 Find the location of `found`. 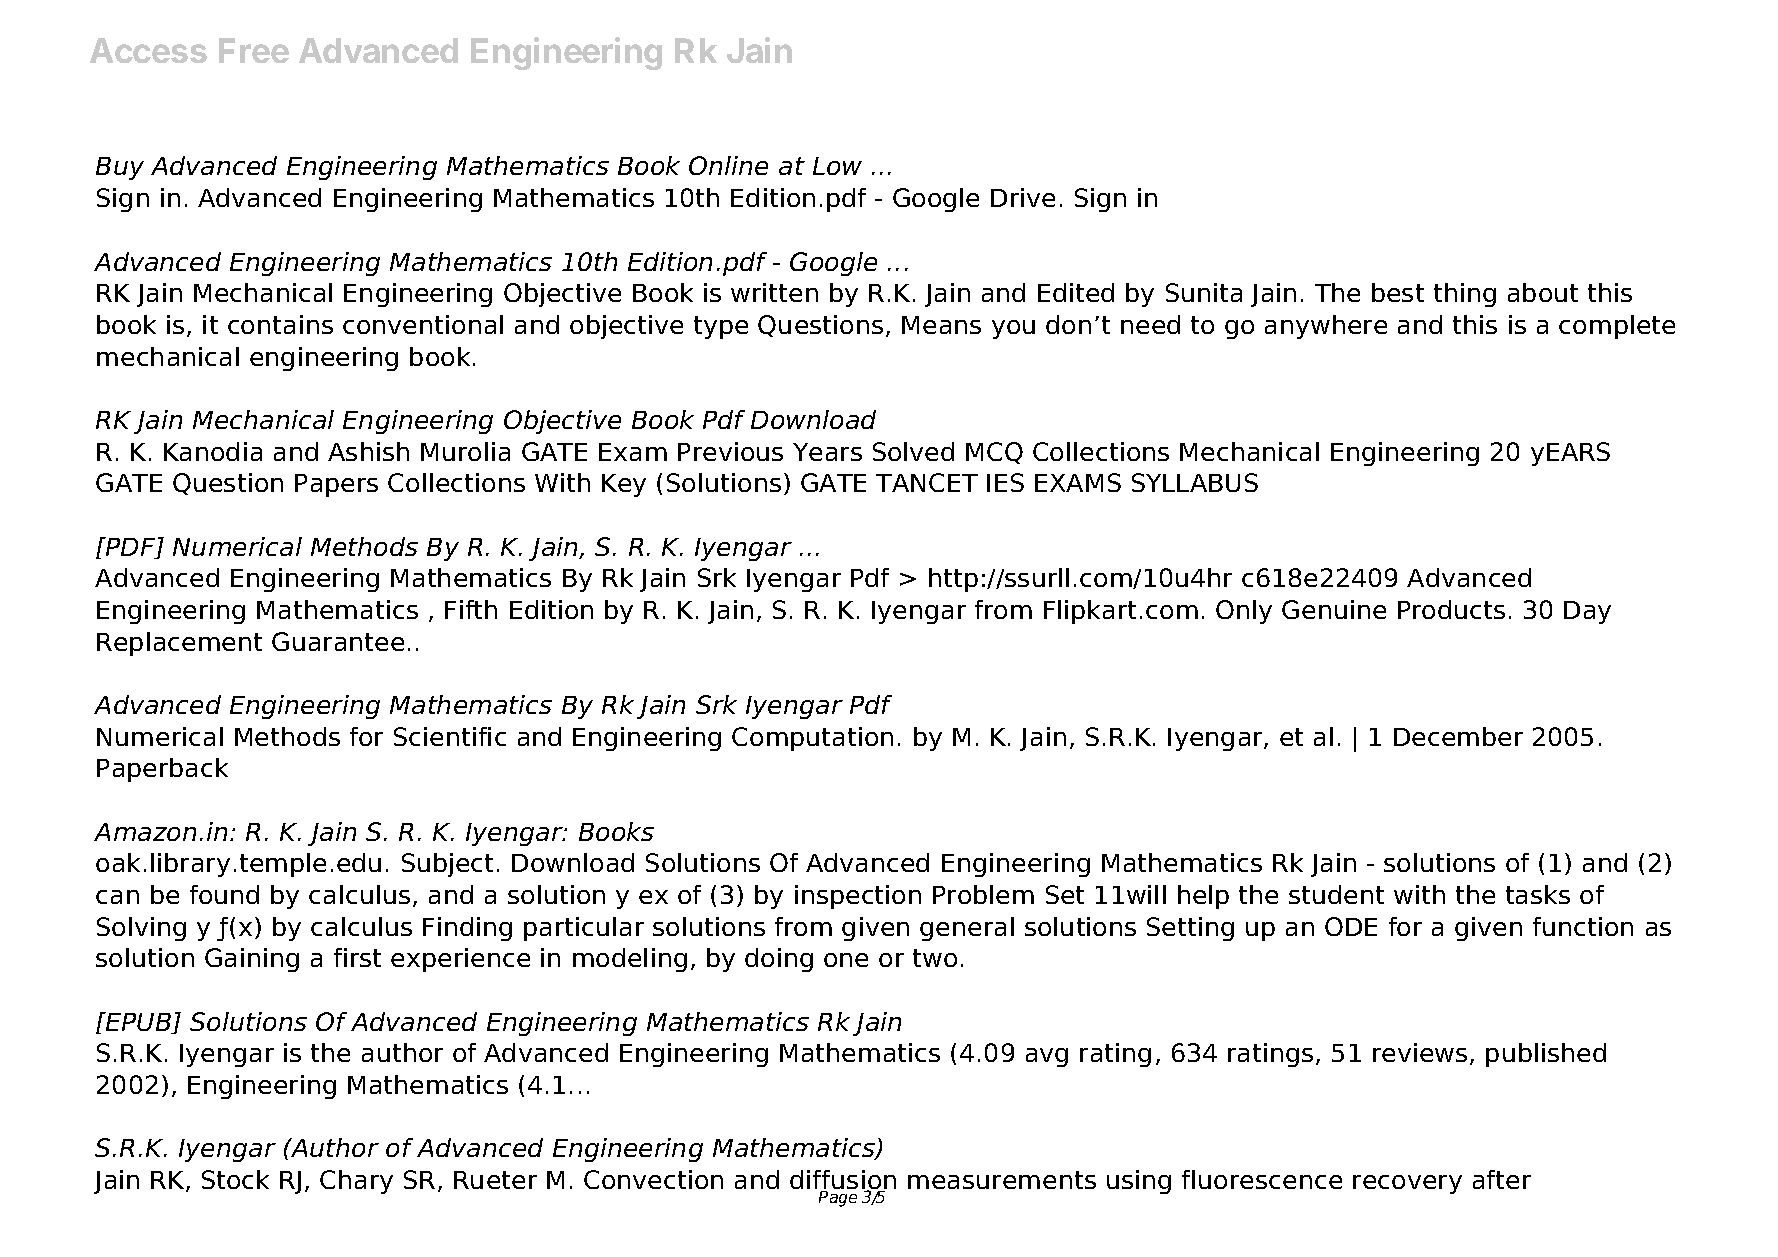

found is located at coordinates (224, 894).
